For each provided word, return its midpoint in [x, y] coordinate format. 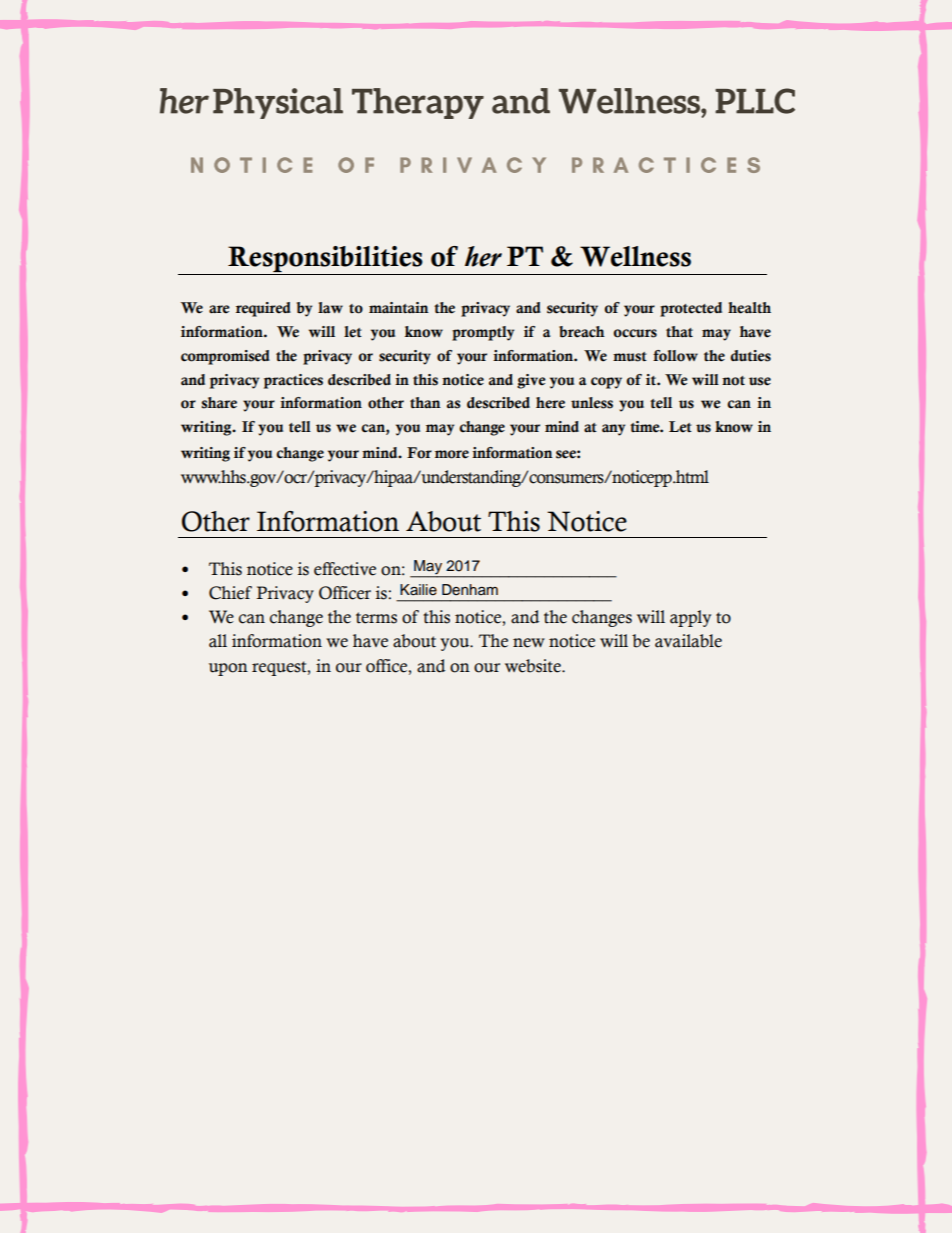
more [452, 454]
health [749, 308]
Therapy [418, 103]
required [263, 309]
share [219, 403]
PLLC [755, 101]
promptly [483, 333]
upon [228, 669]
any [613, 430]
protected [691, 309]
